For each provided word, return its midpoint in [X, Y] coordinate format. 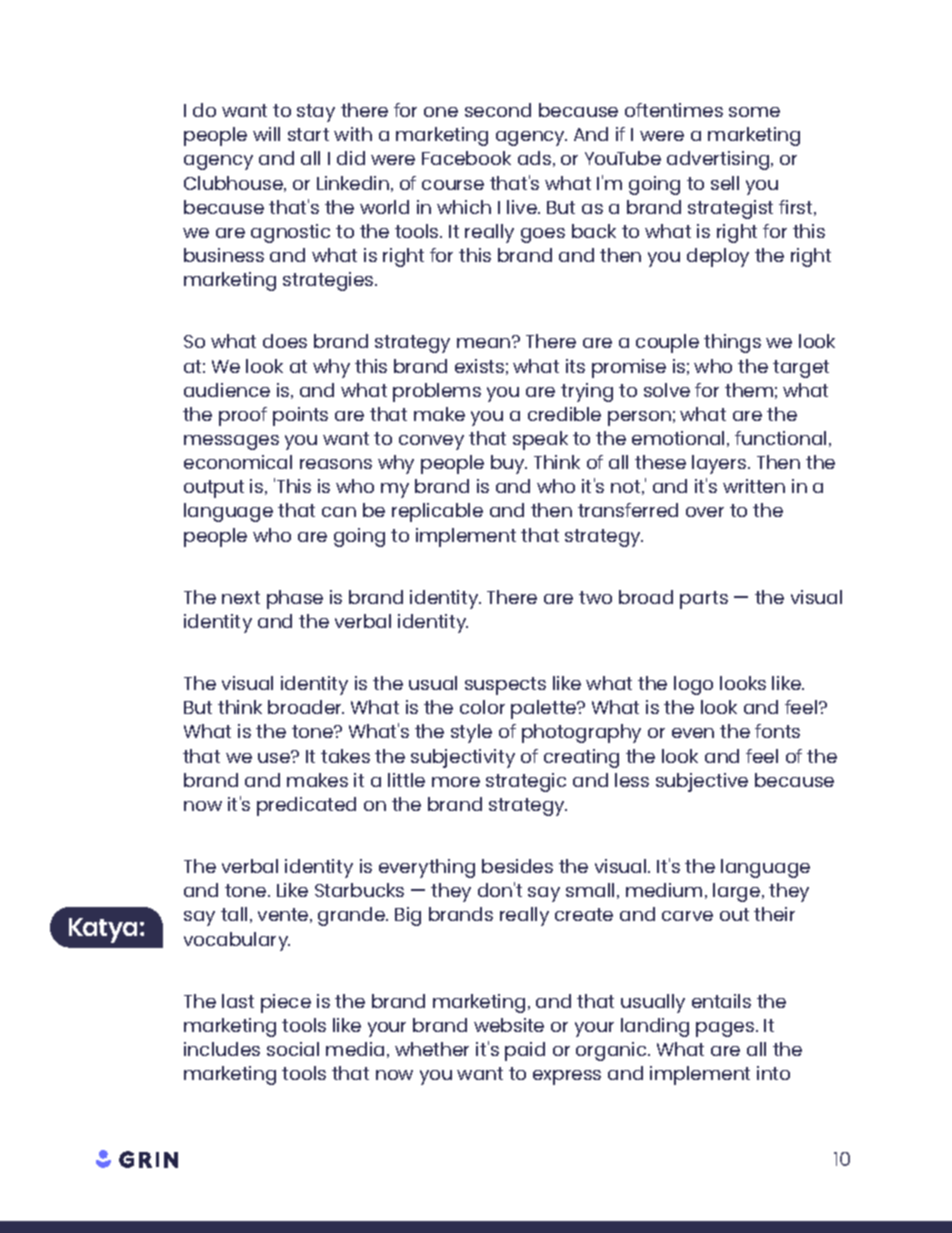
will [266, 134]
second [498, 110]
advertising [719, 160]
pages [725, 1029]
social [293, 1049]
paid [525, 1051]
